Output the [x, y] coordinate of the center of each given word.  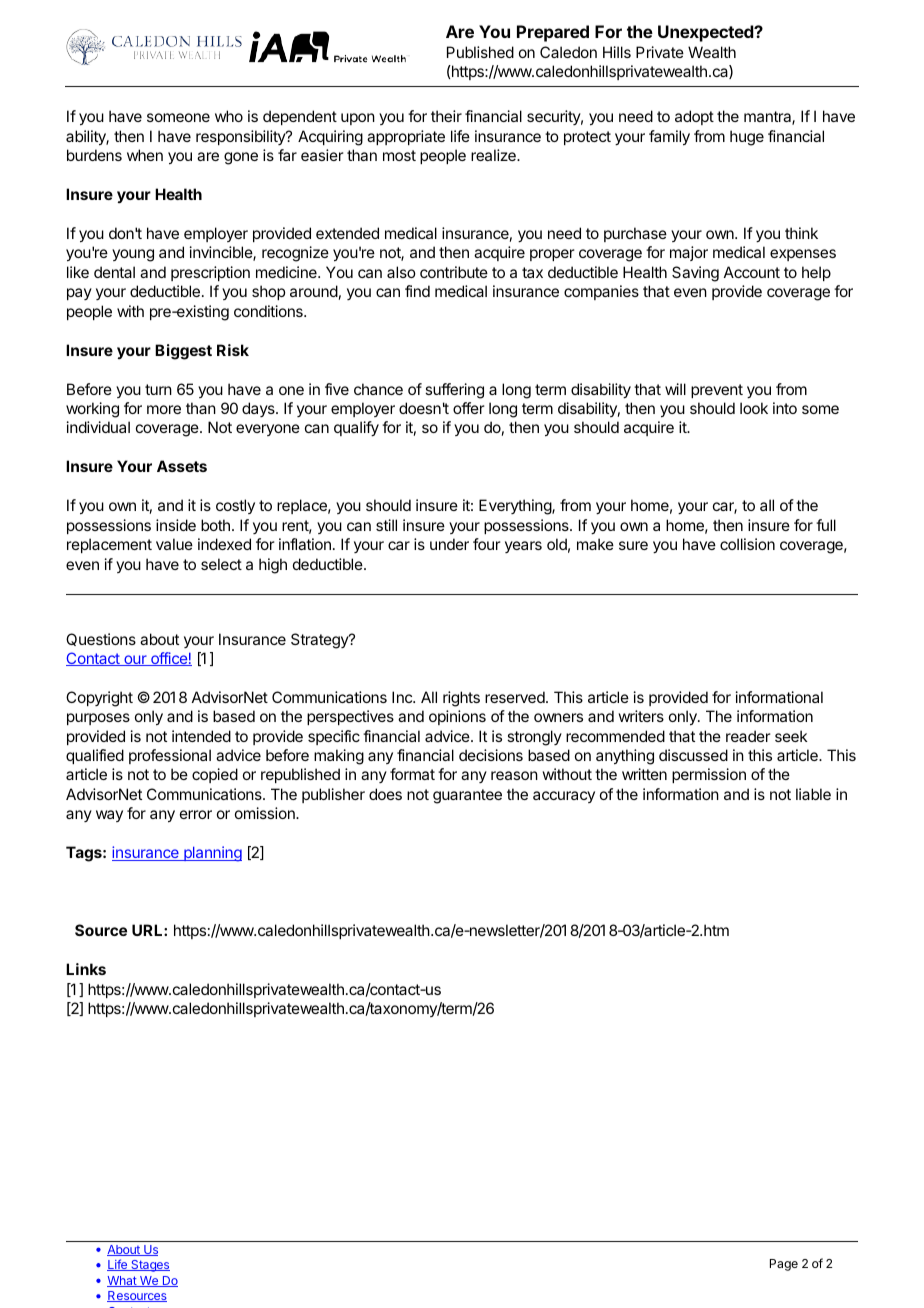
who [229, 116]
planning [212, 854]
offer [469, 408]
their [446, 116]
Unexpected [706, 33]
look [754, 408]
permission [709, 775]
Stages [149, 1266]
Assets [182, 466]
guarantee [467, 796]
